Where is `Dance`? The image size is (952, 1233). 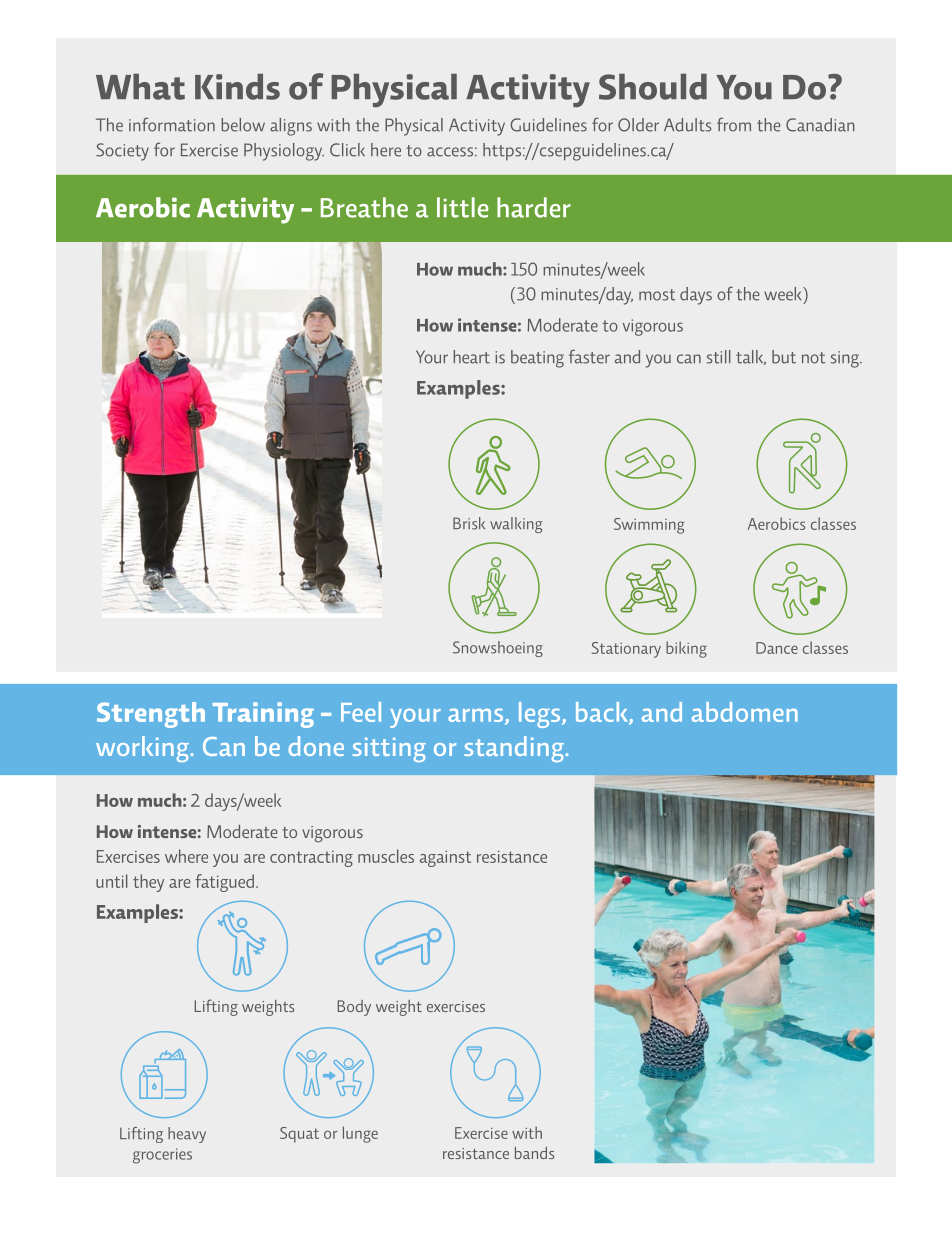
Dance is located at coordinates (777, 648).
